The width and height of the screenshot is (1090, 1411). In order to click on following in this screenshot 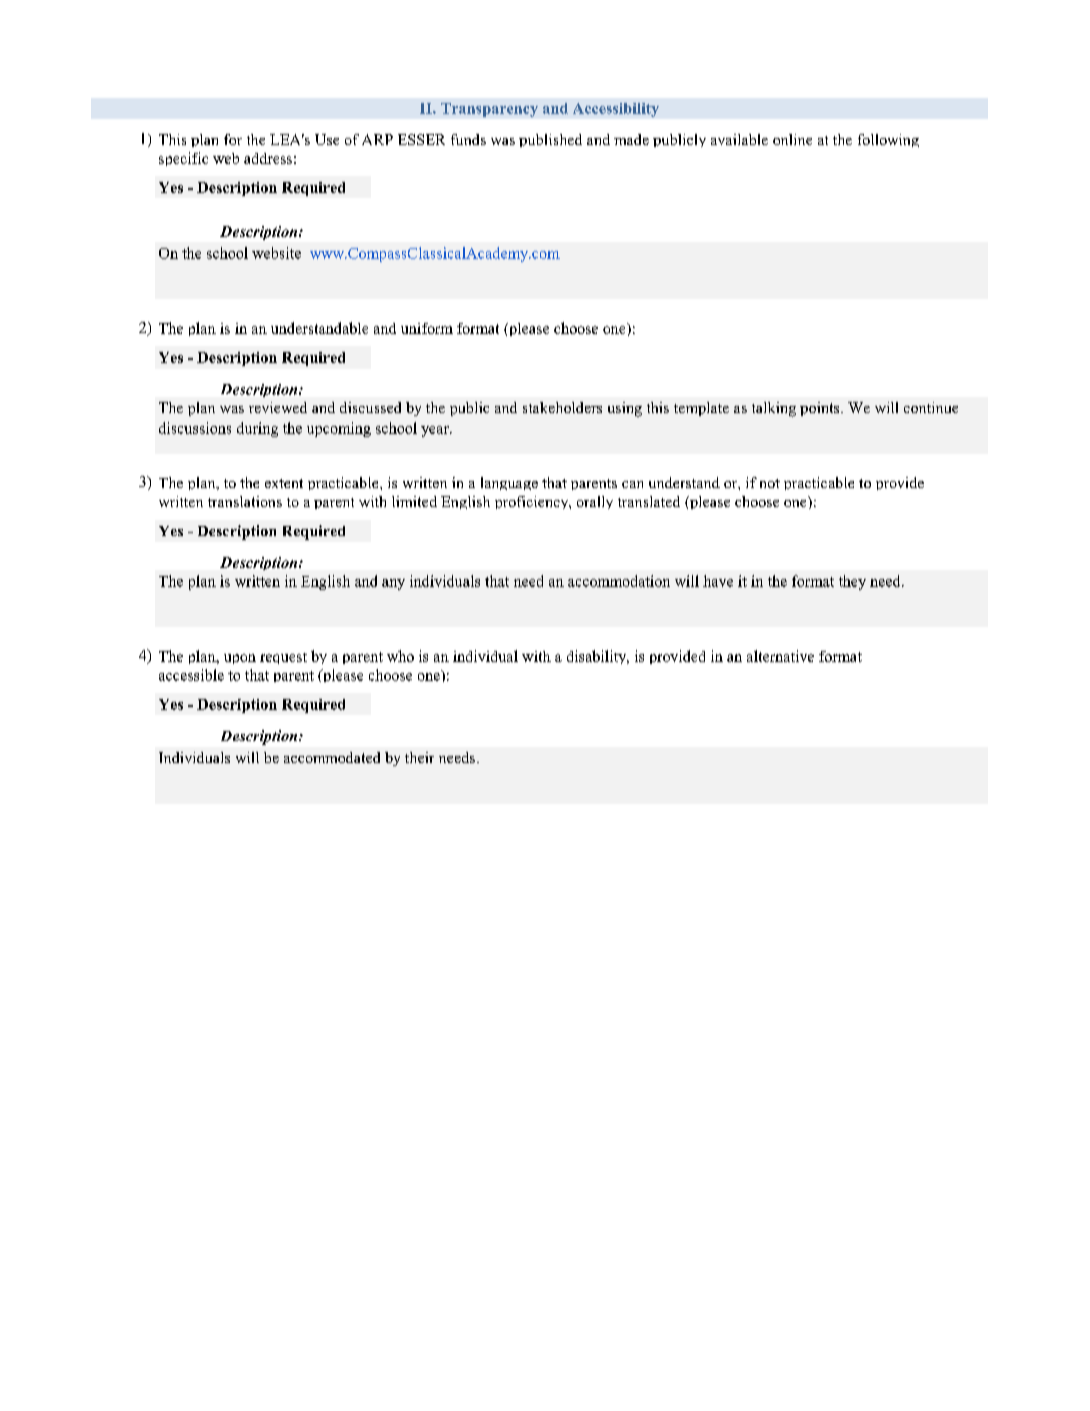, I will do `click(888, 140)`.
